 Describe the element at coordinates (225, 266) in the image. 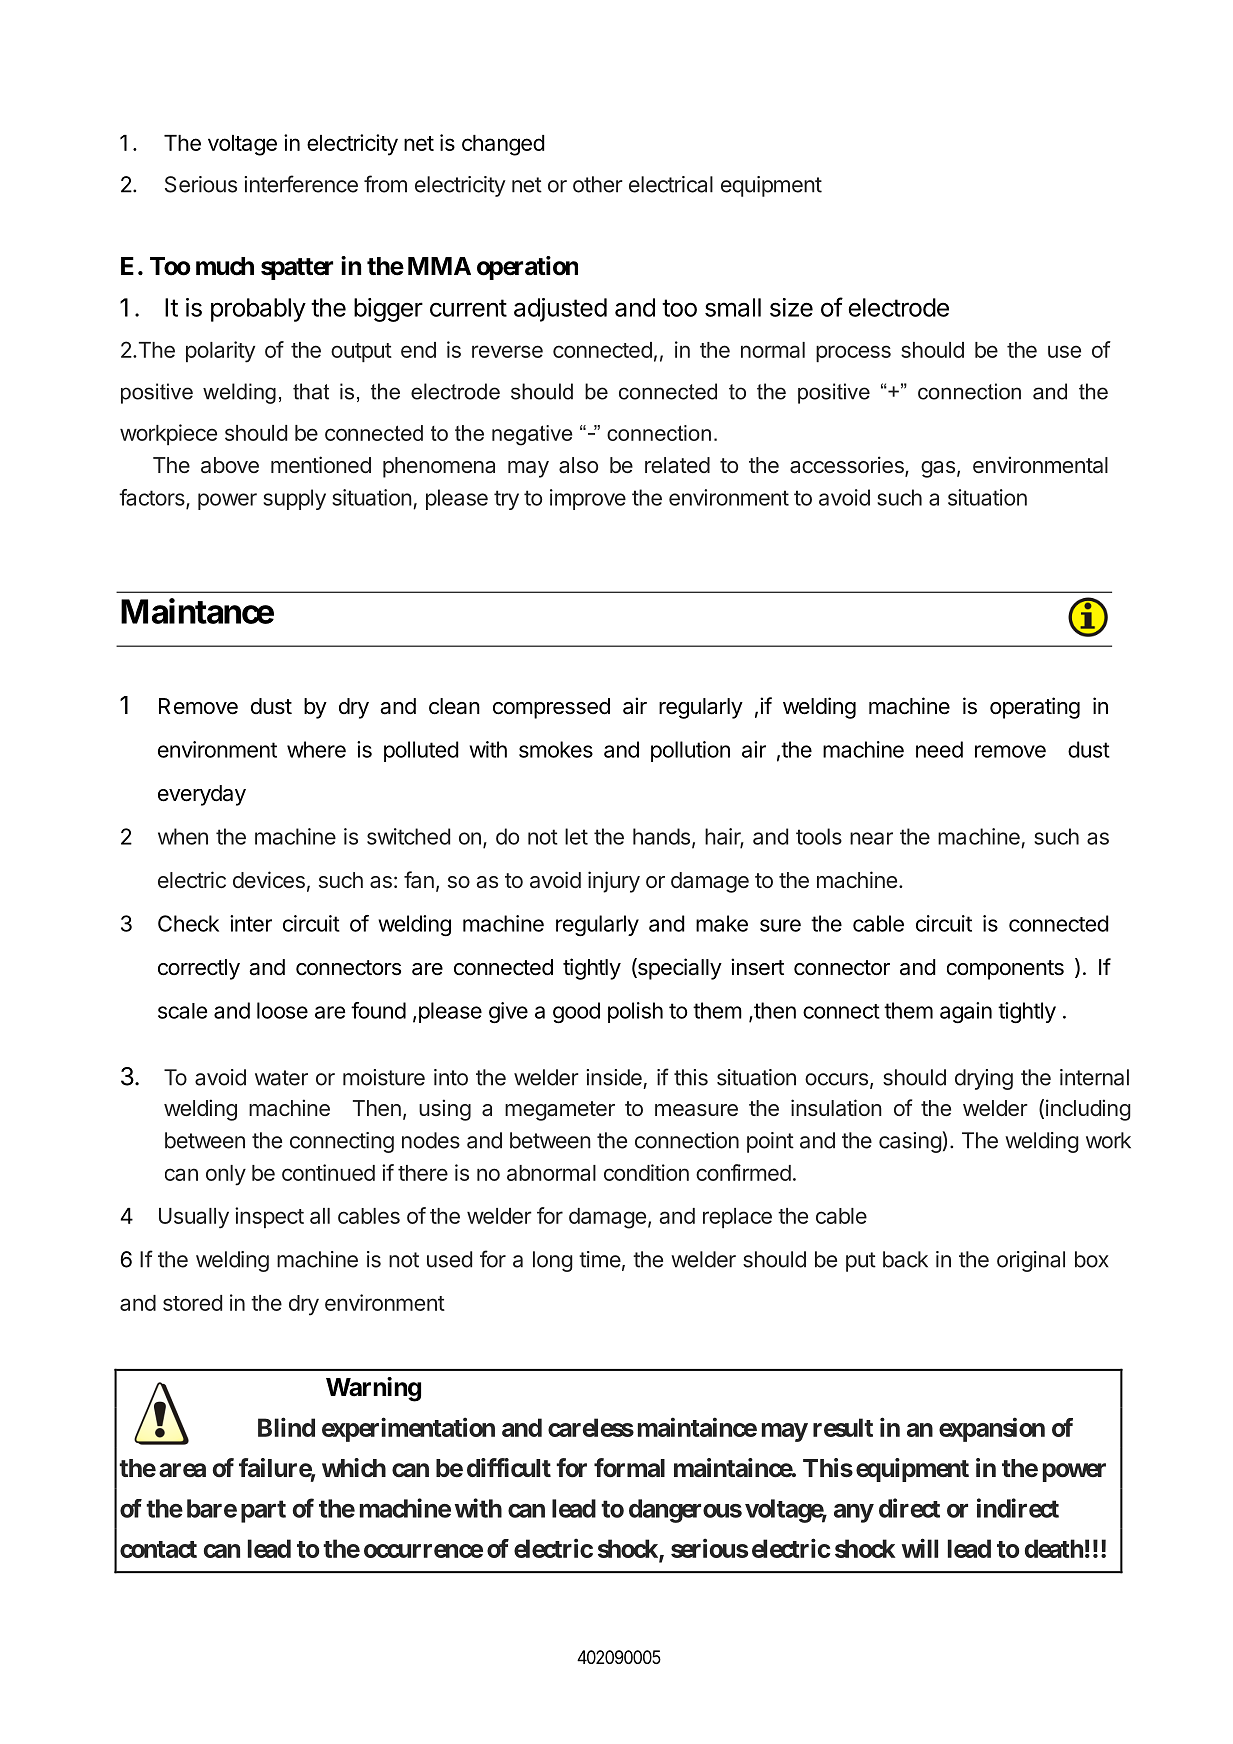

I see `much` at that location.
